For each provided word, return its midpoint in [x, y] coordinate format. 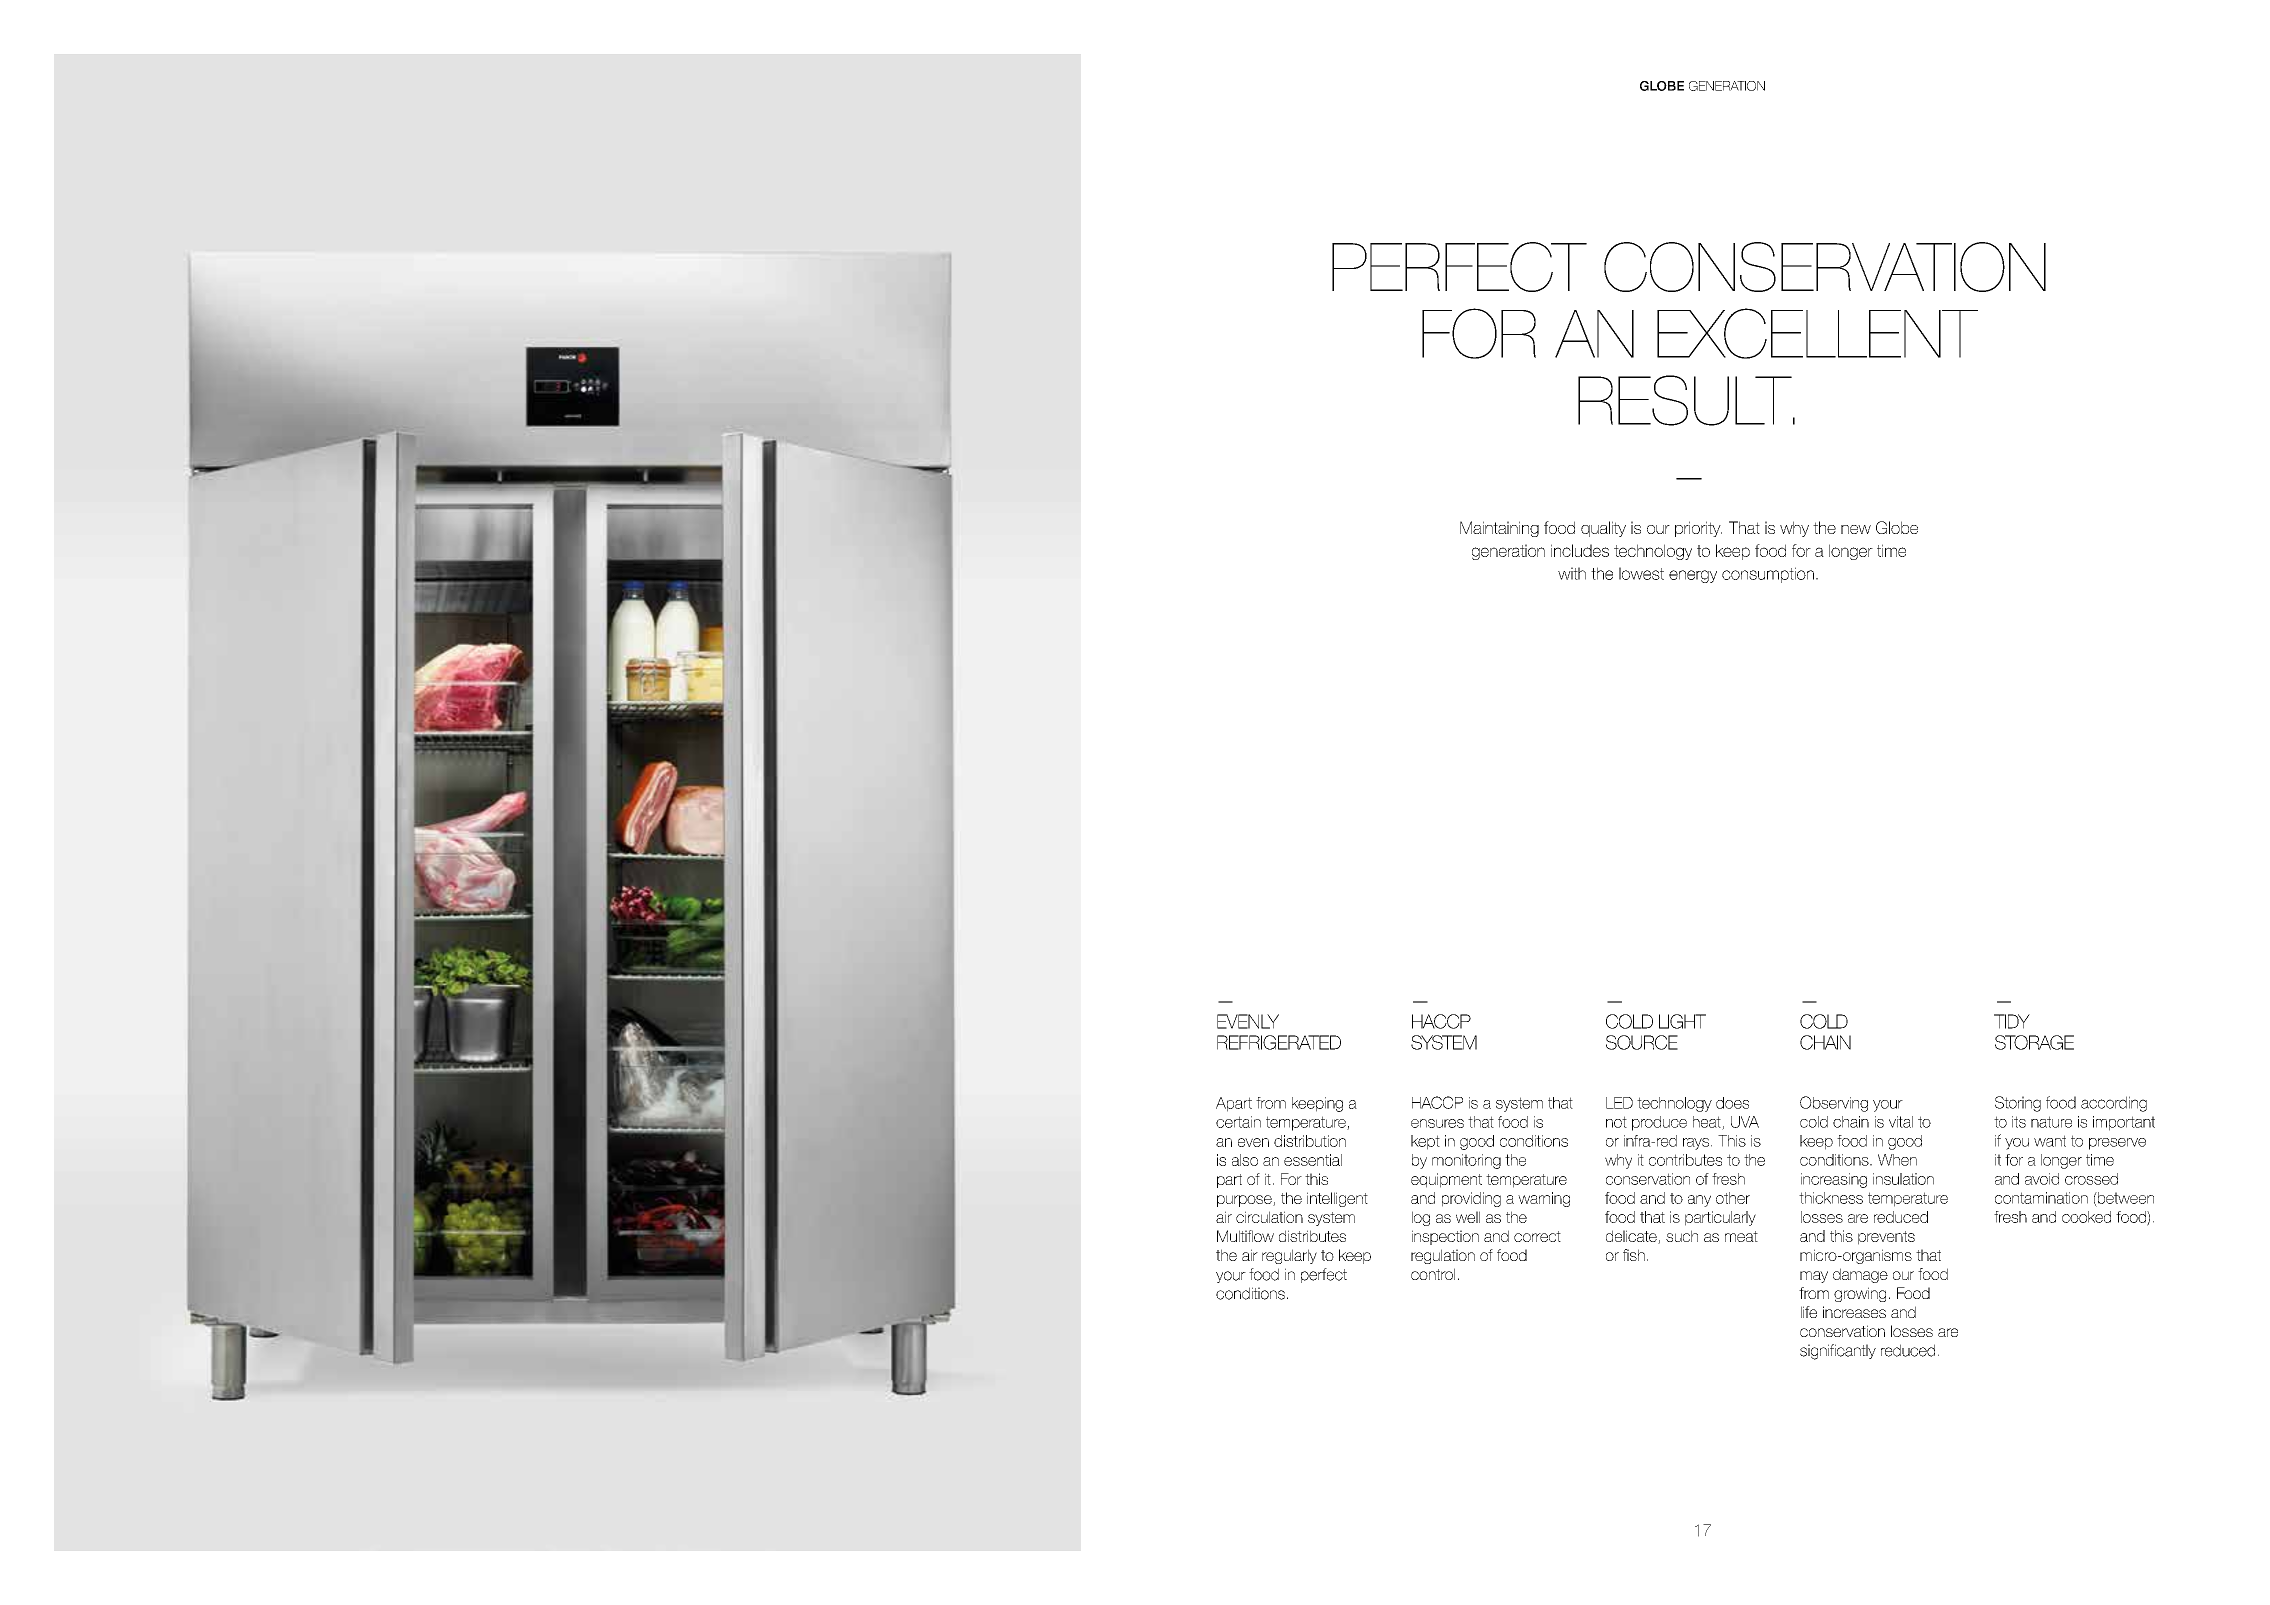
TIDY [2012, 1021]
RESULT [1686, 400]
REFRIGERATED [1279, 1042]
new [1856, 529]
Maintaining [1499, 529]
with [1572, 573]
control [1433, 1274]
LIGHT [1682, 1021]
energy [1693, 576]
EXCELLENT [1817, 333]
